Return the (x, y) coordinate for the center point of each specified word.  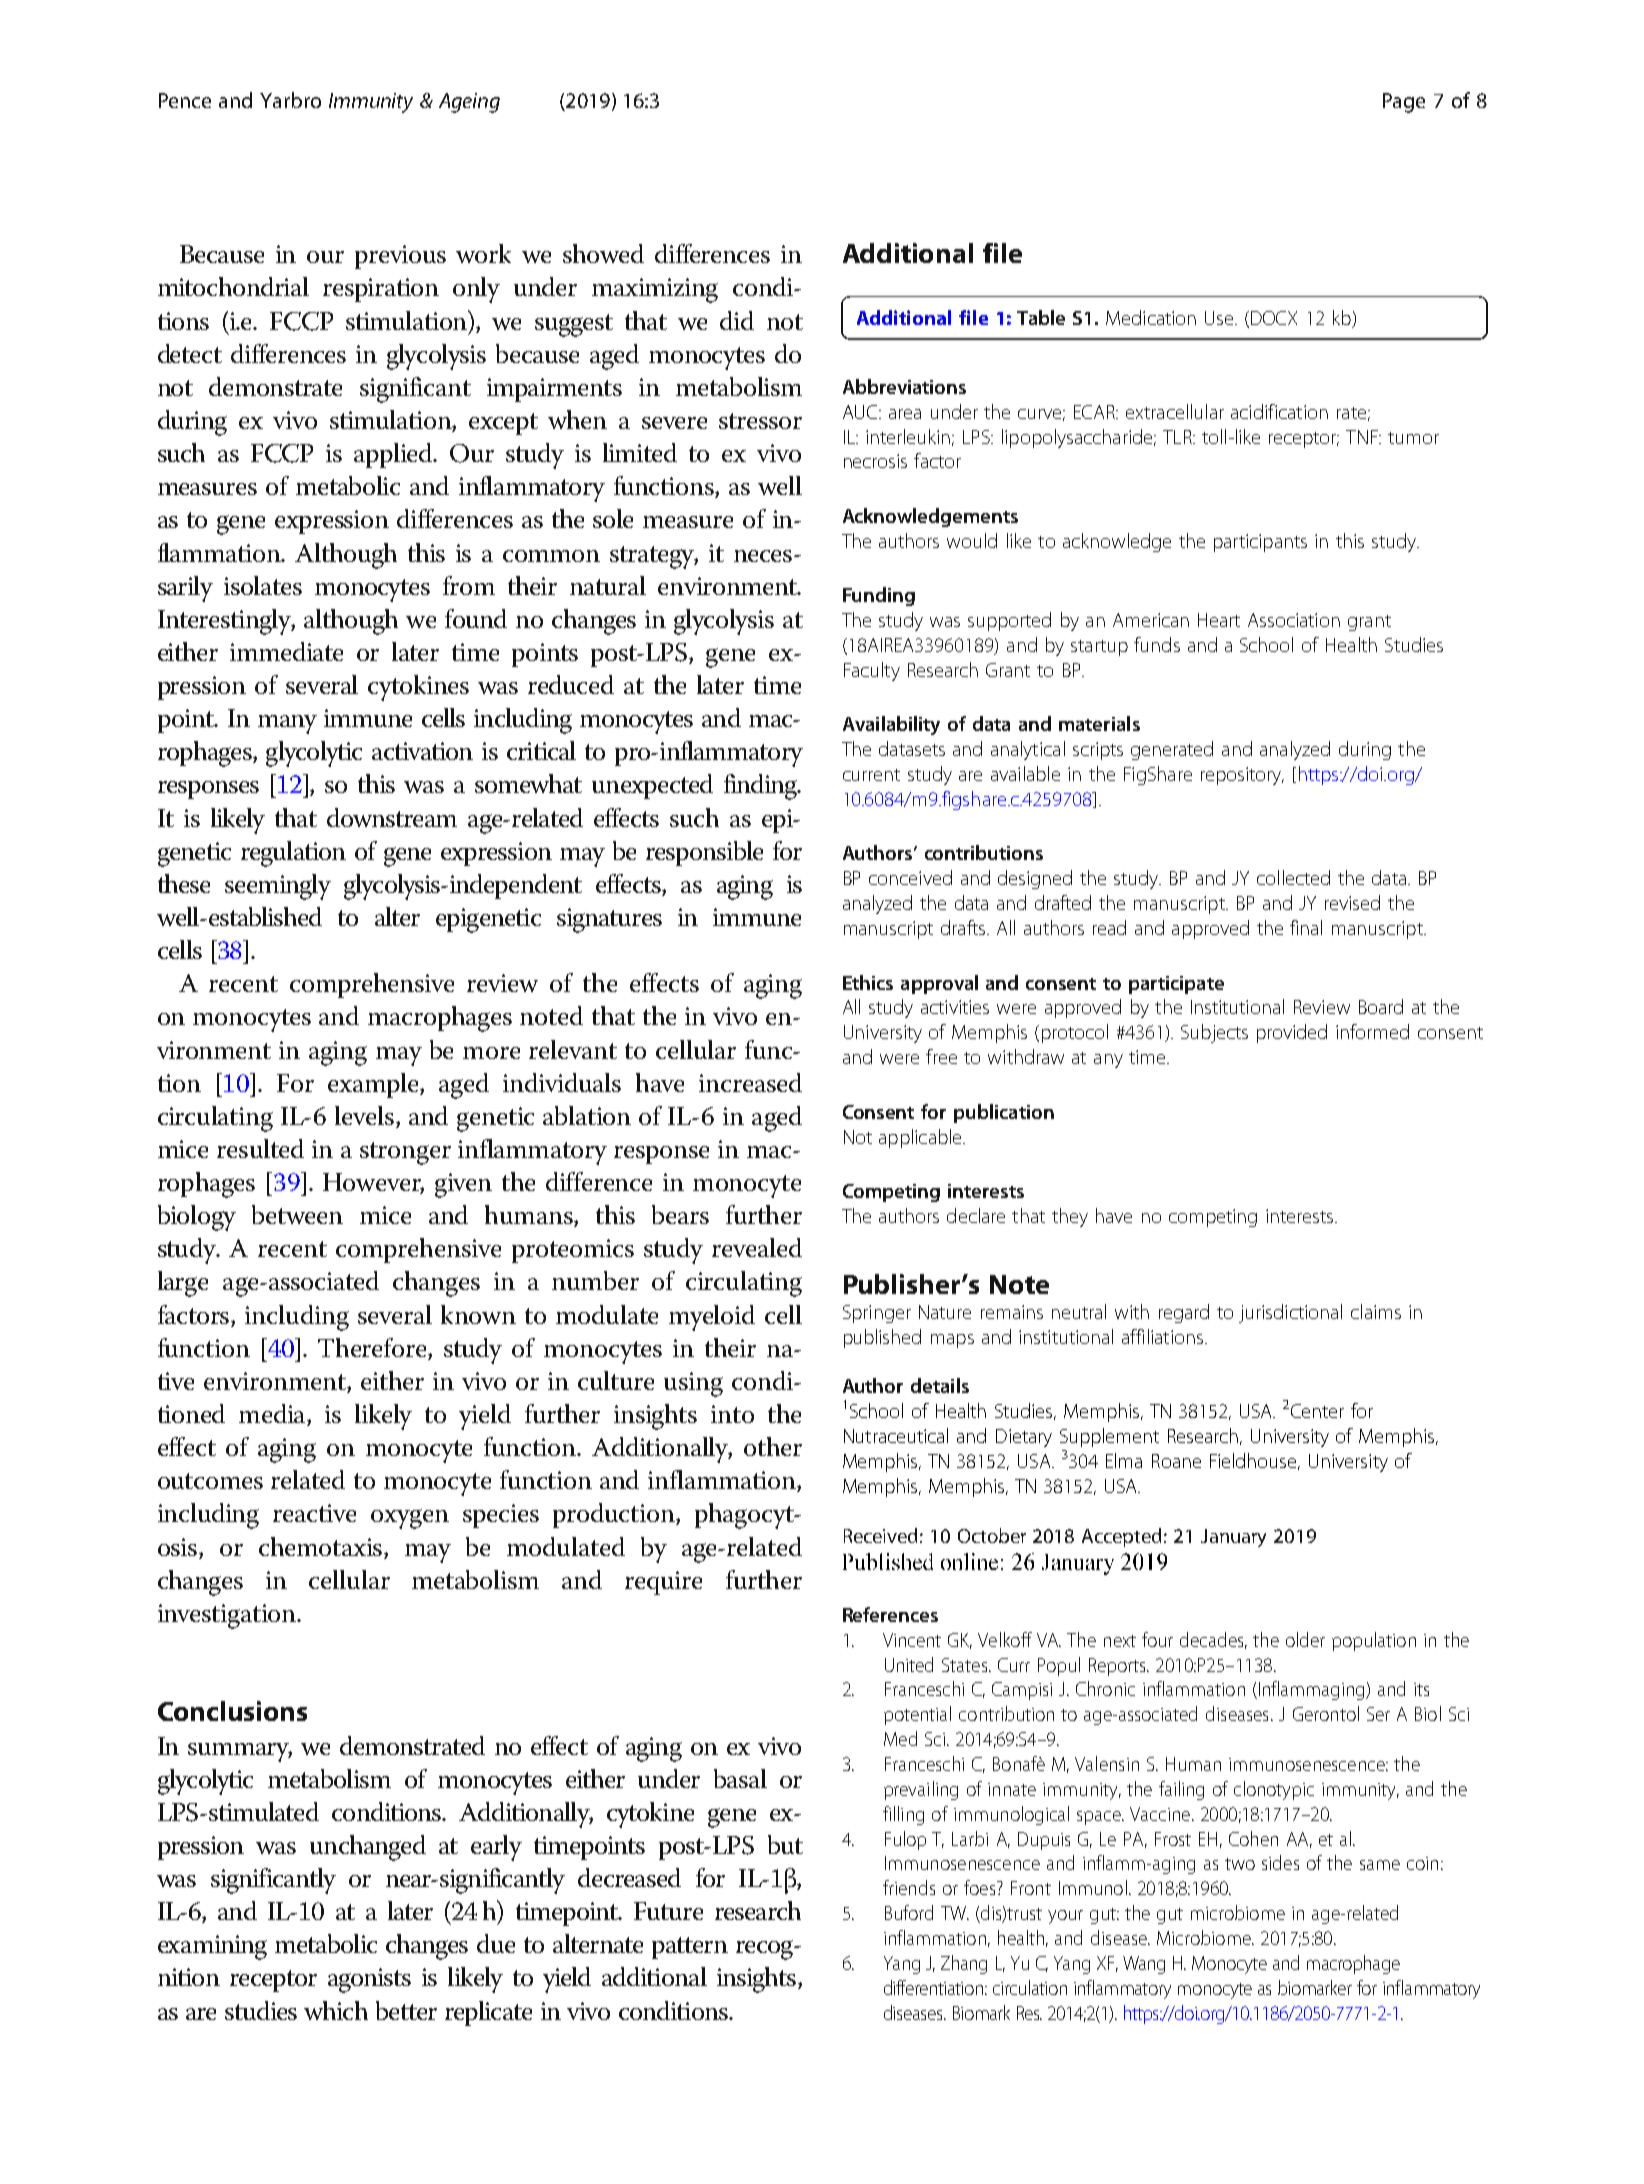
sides (1280, 1862)
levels (366, 1117)
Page (1404, 103)
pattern (690, 1948)
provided (1292, 1033)
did (737, 320)
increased (750, 1082)
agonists (369, 1980)
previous (400, 257)
